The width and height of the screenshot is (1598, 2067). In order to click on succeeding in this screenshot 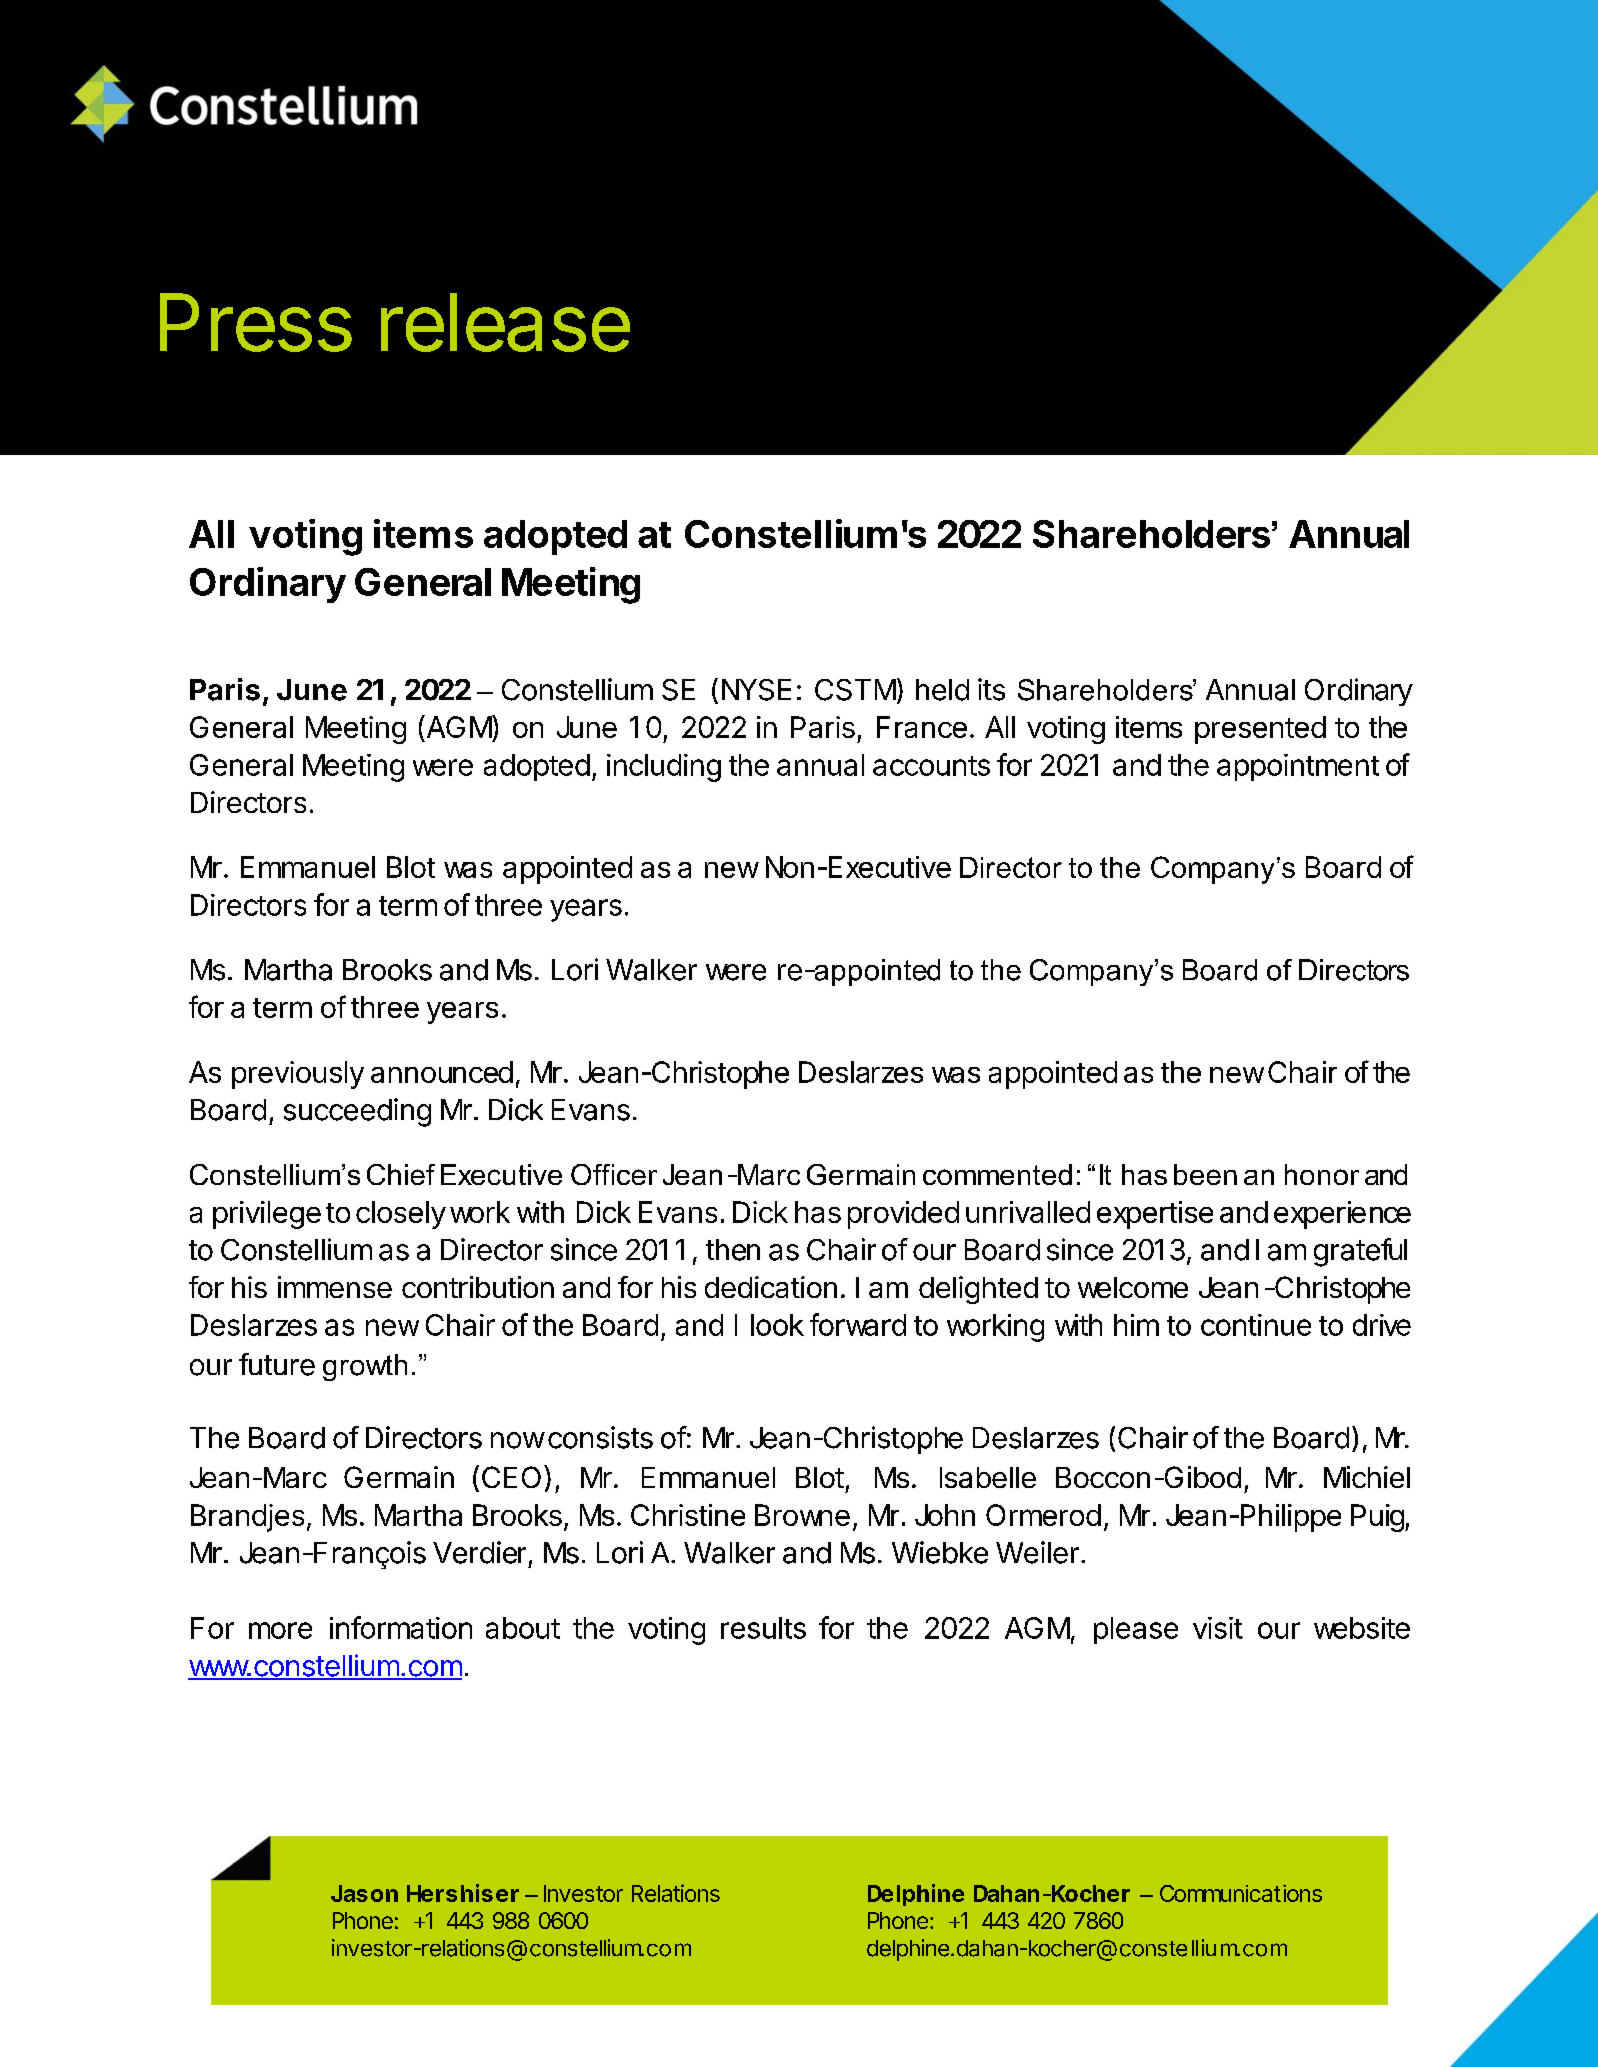, I will do `click(357, 1112)`.
